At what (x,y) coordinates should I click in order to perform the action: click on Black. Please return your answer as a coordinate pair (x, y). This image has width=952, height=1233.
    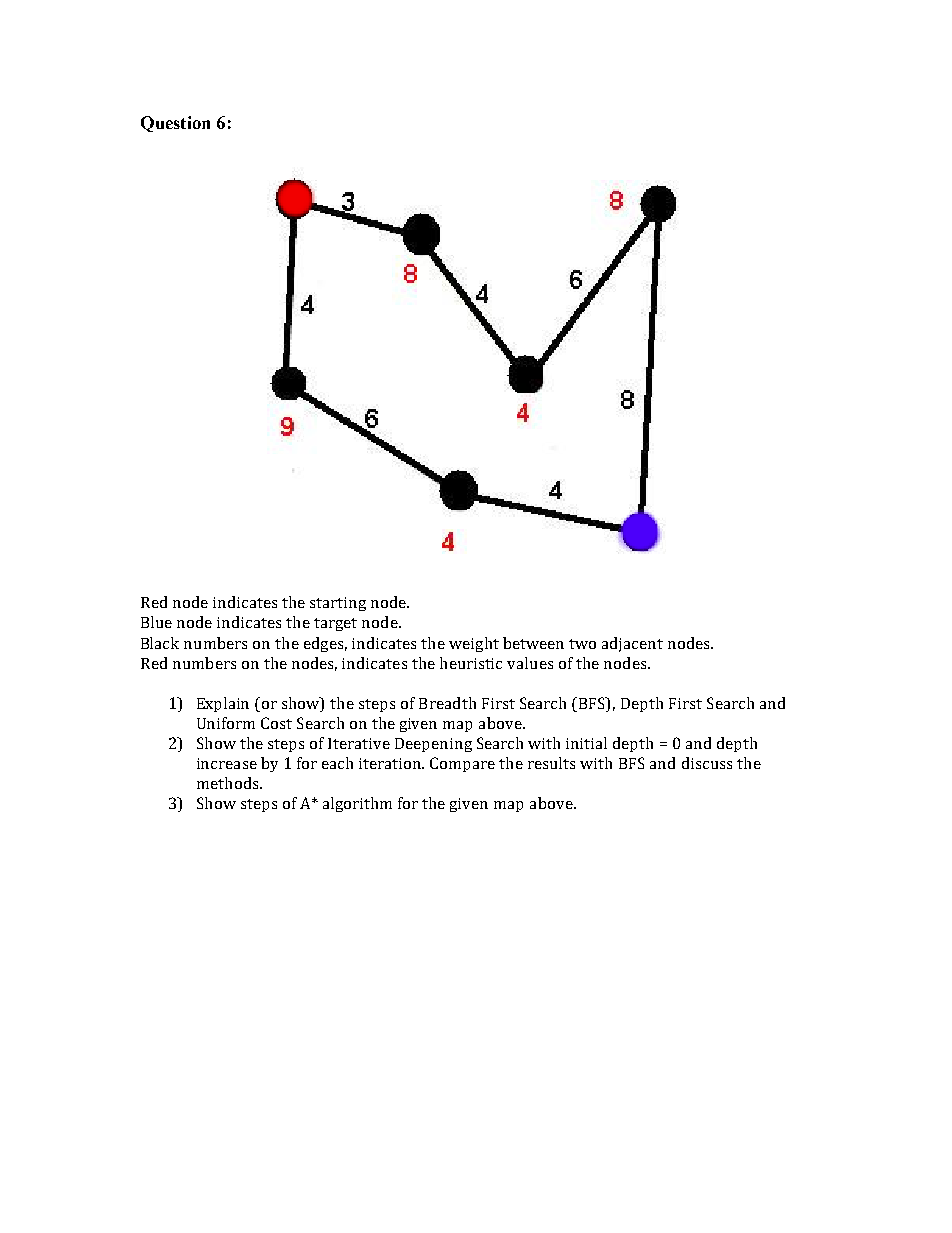
    Looking at the image, I should click on (160, 643).
